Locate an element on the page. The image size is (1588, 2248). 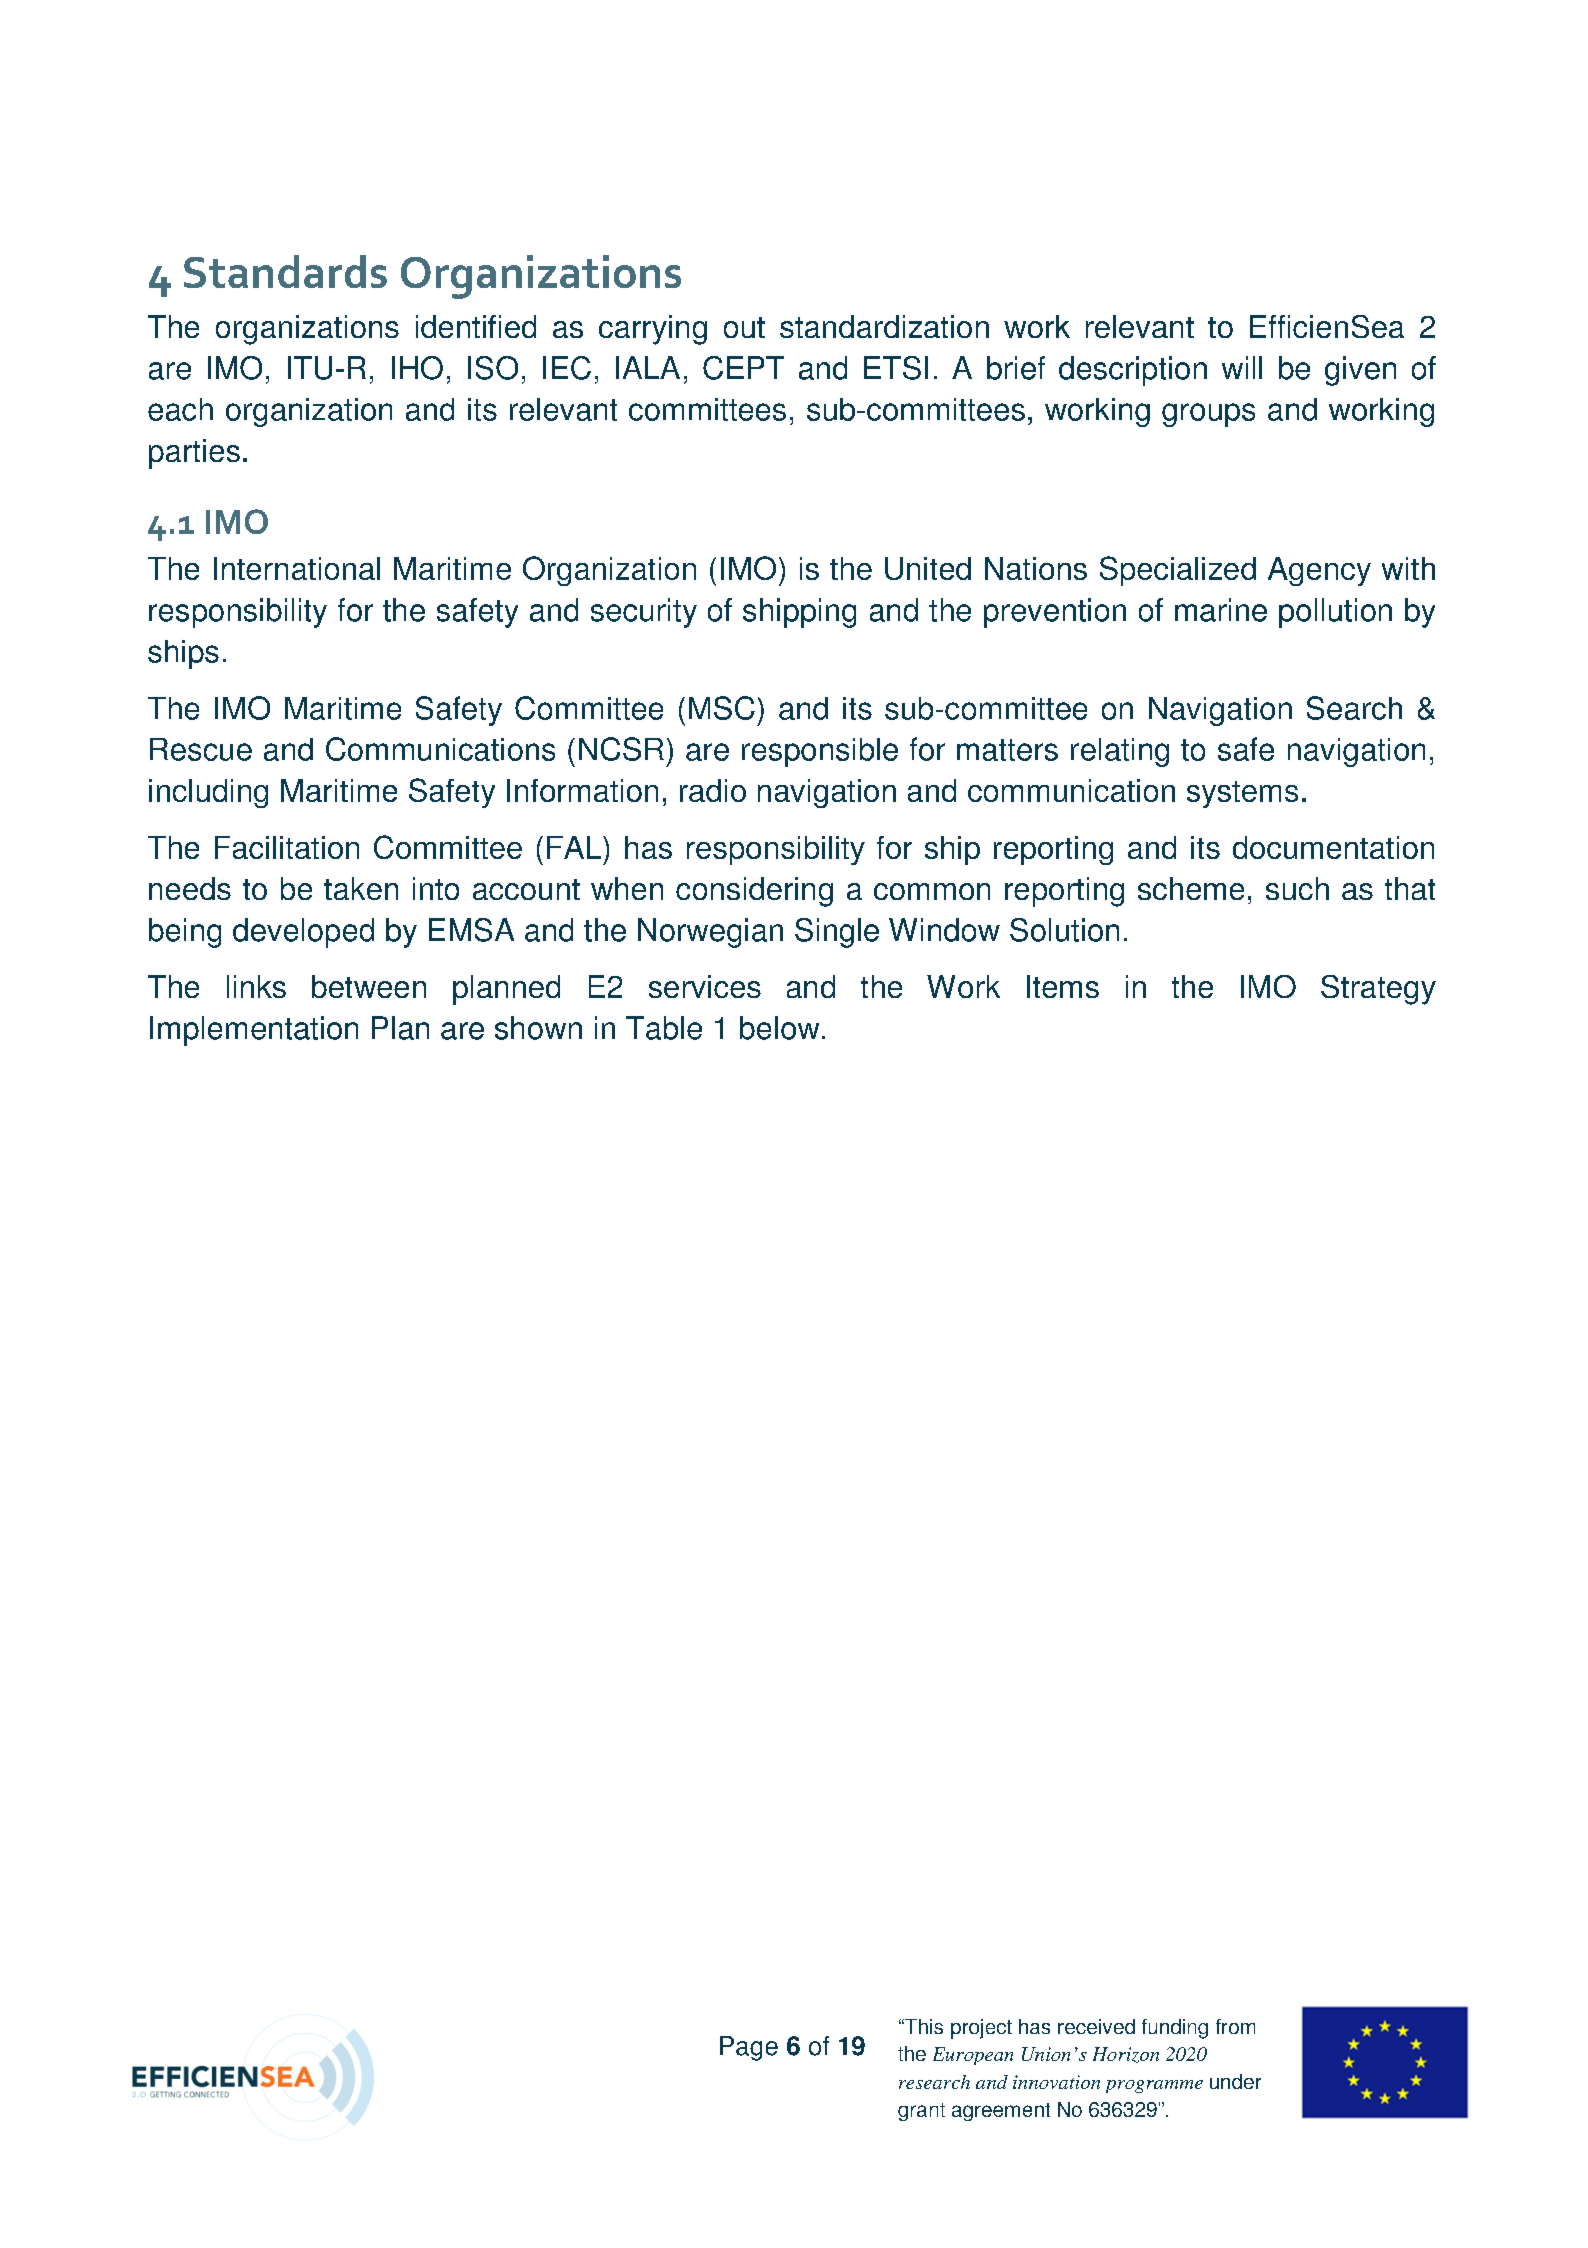
Page is located at coordinates (749, 2048).
